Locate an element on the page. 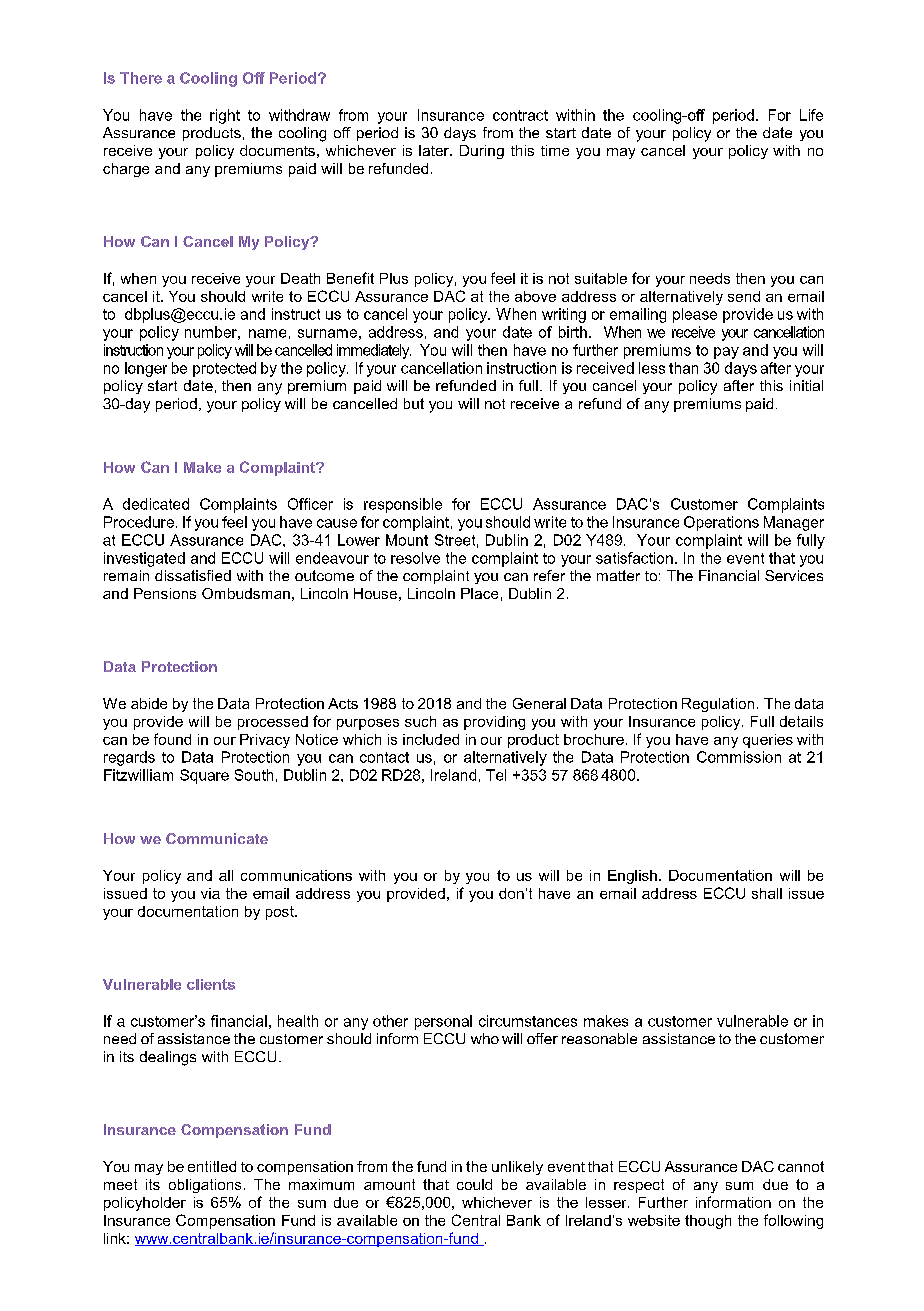  pay is located at coordinates (726, 353).
